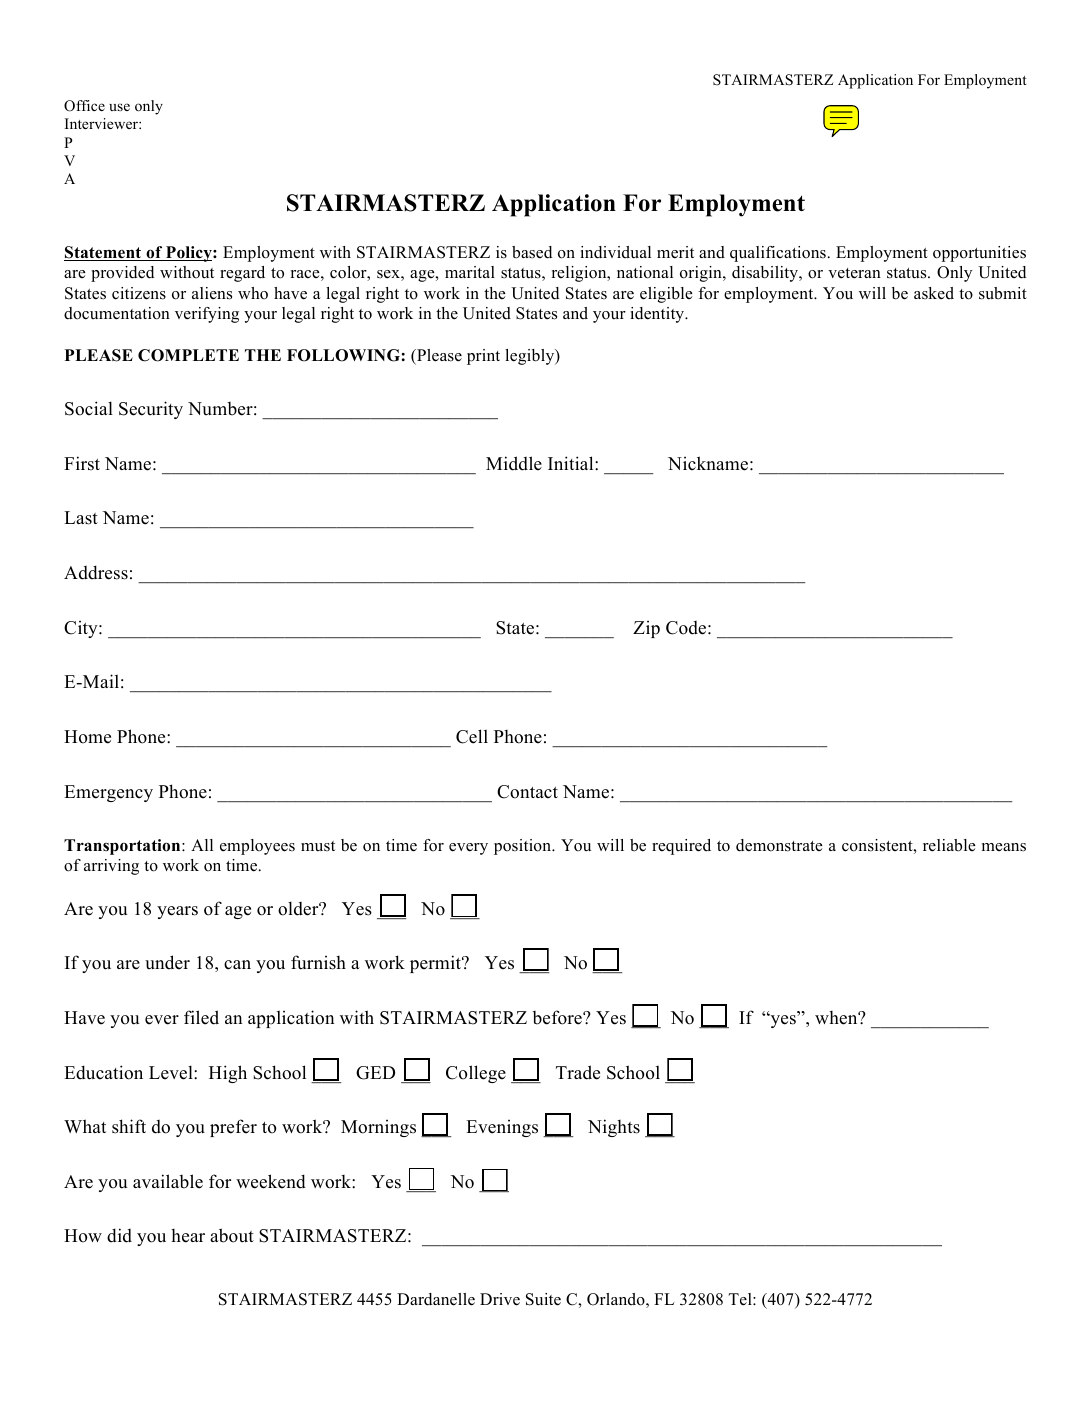 This screenshot has height=1412, width=1091. Describe the element at coordinates (1004, 847) in the screenshot. I see `means` at that location.
